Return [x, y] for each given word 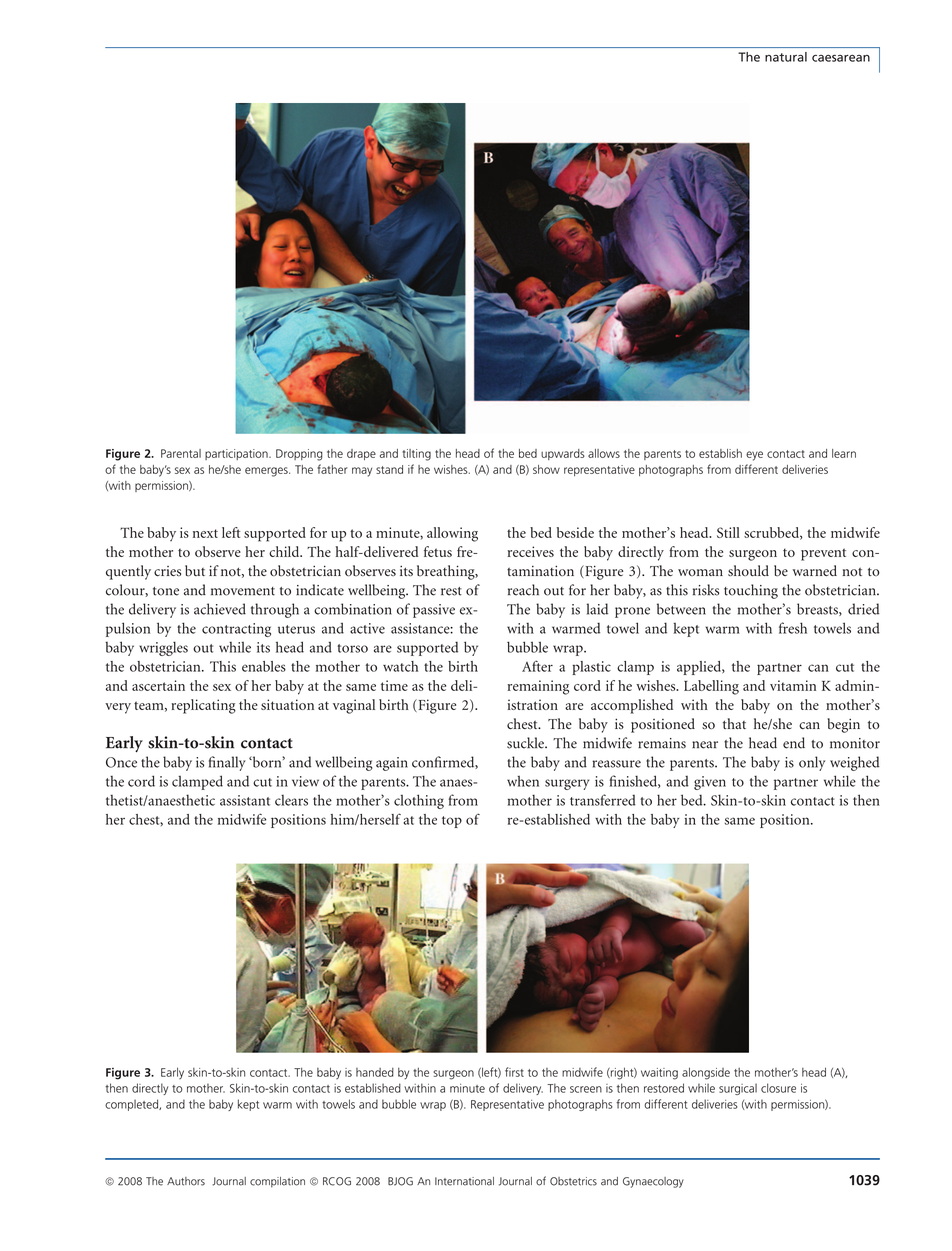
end [794, 743]
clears [291, 800]
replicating [204, 706]
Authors [186, 1181]
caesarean [841, 58]
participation [237, 454]
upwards [563, 454]
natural [786, 57]
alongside [706, 1073]
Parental [181, 453]
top [452, 822]
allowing [452, 534]
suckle [526, 743]
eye [754, 456]
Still [728, 532]
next [205, 533]
